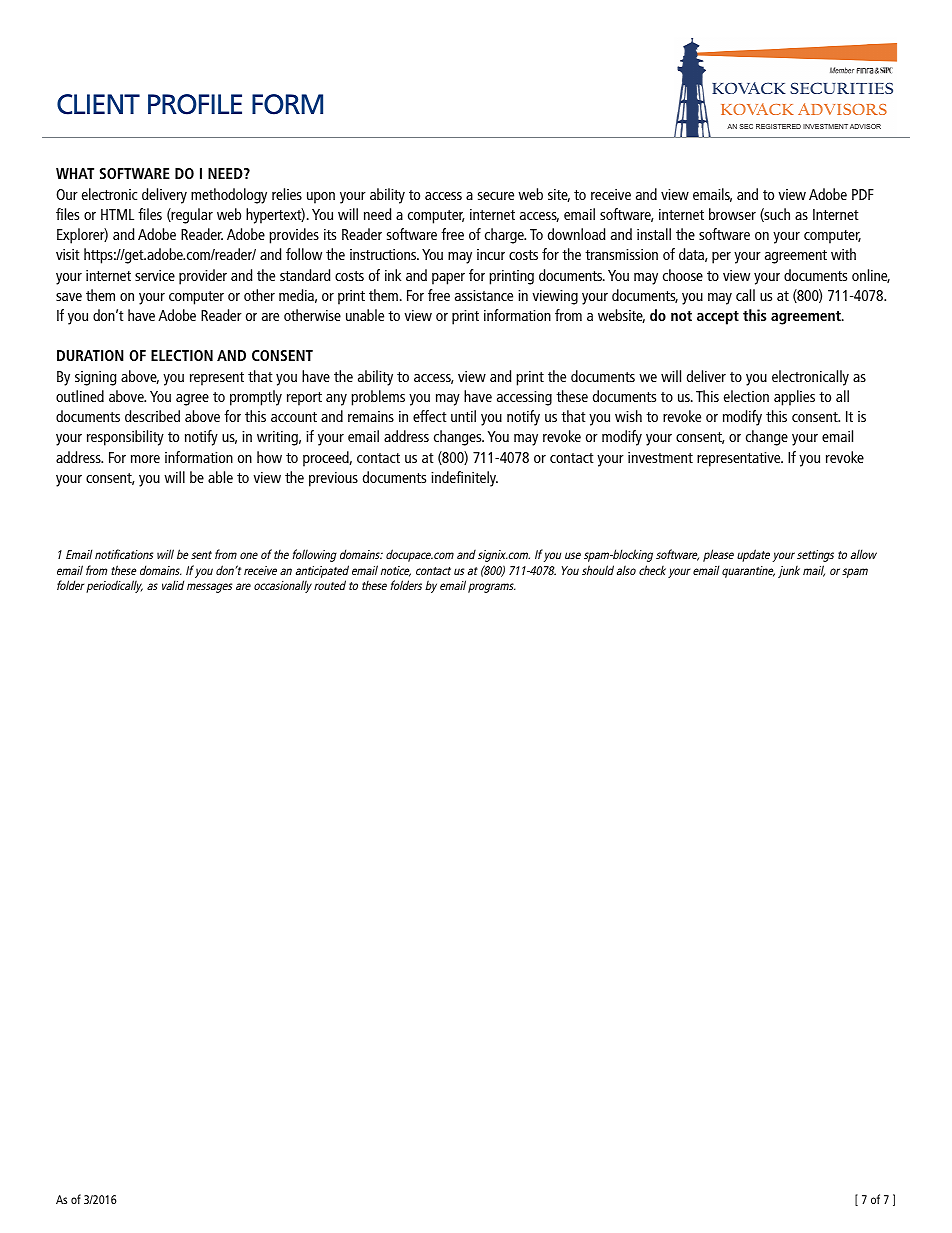  Describe the element at coordinates (464, 479) in the screenshot. I see `indefinitely` at that location.
